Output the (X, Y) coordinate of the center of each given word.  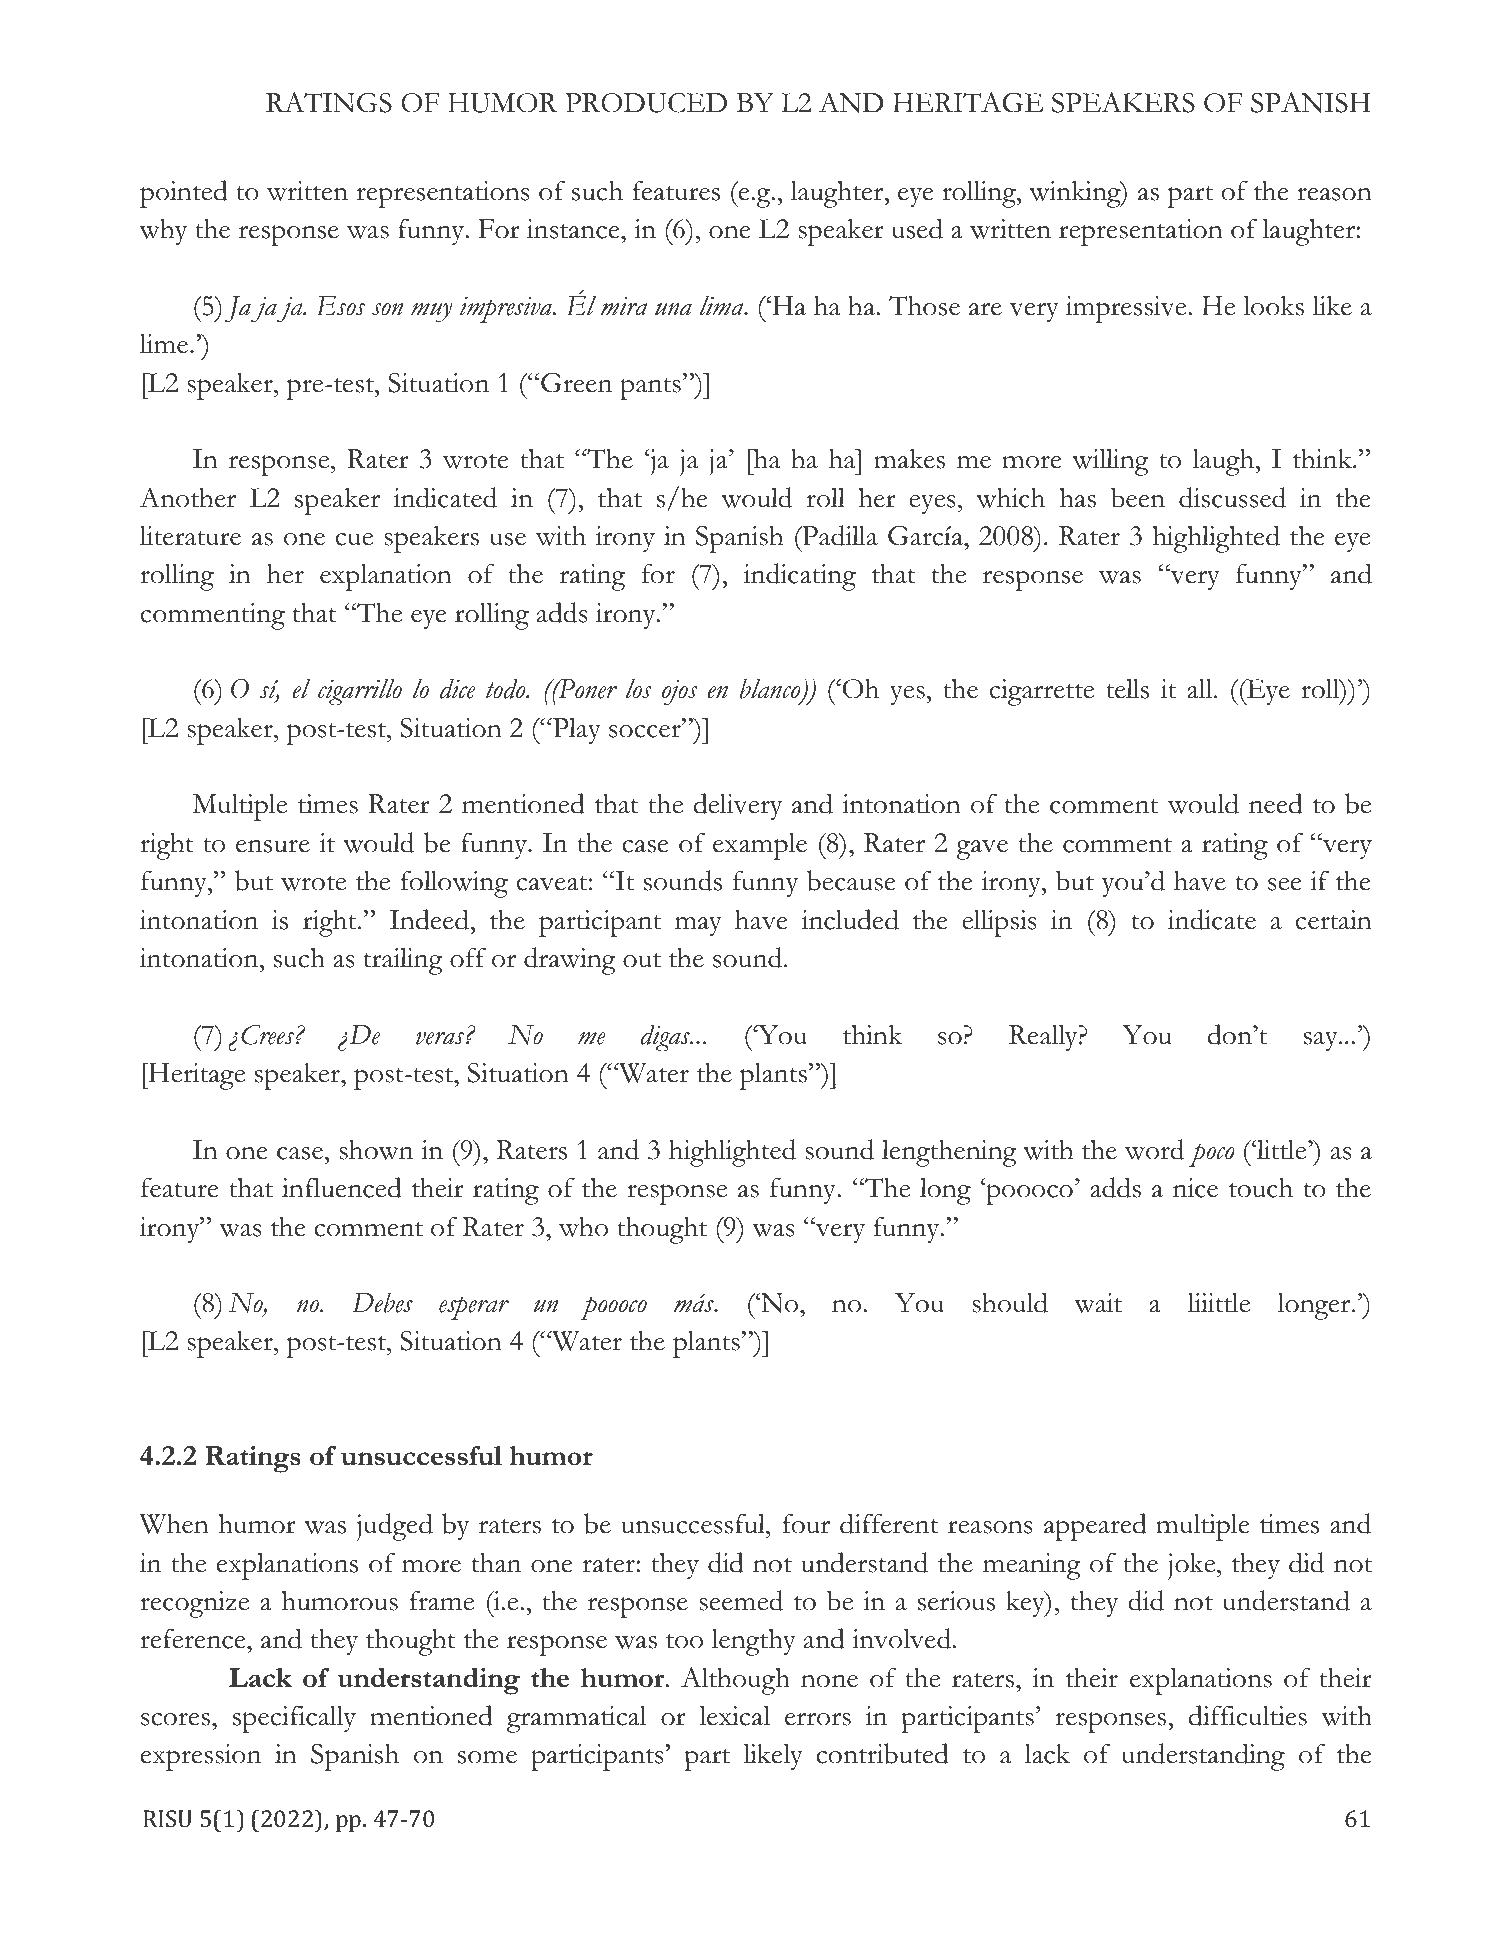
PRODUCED (646, 103)
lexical (734, 1716)
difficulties (1248, 1715)
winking (1076, 194)
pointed (184, 194)
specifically (294, 1719)
